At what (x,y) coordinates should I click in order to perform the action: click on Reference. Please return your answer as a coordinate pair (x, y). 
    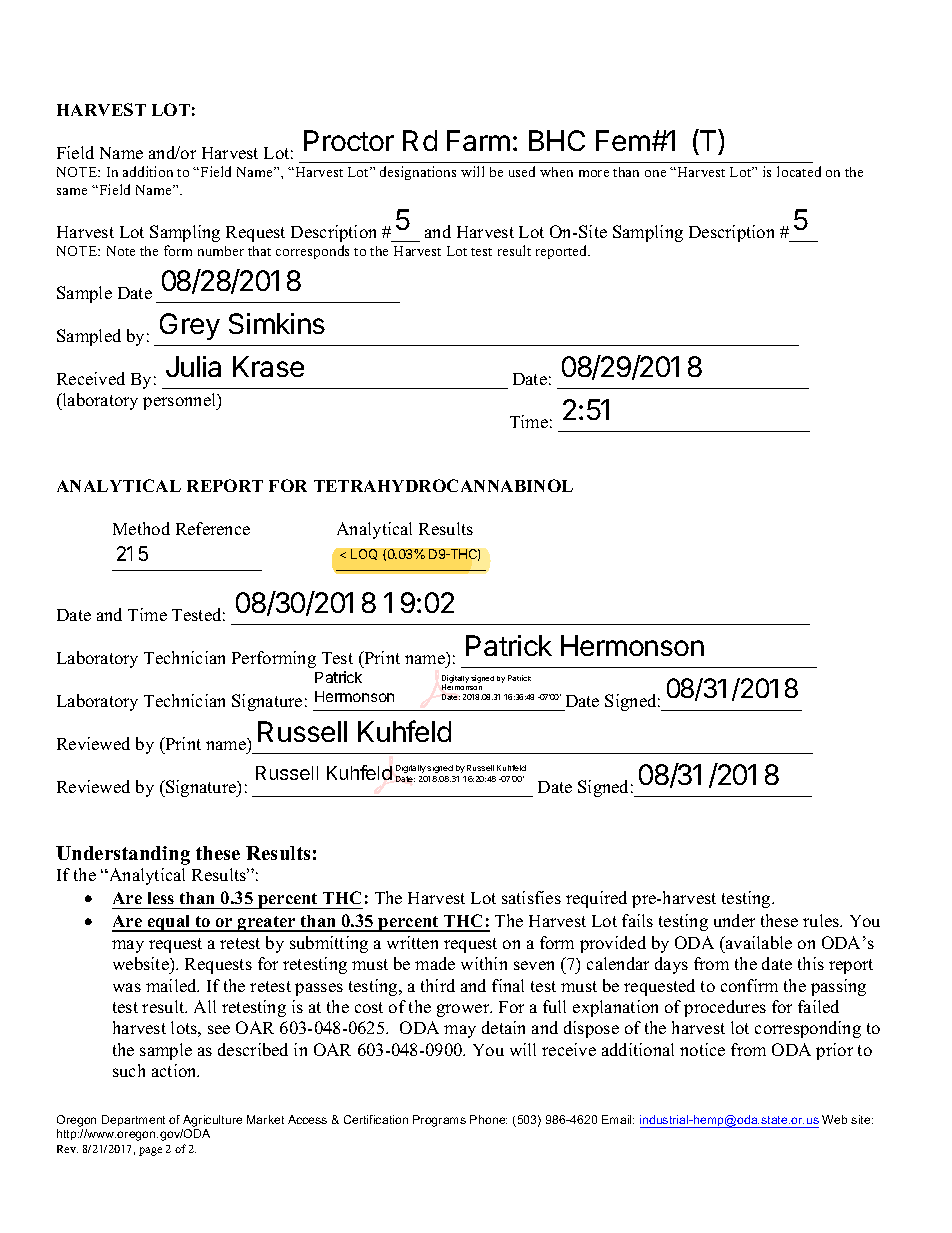
    Looking at the image, I should click on (213, 528).
